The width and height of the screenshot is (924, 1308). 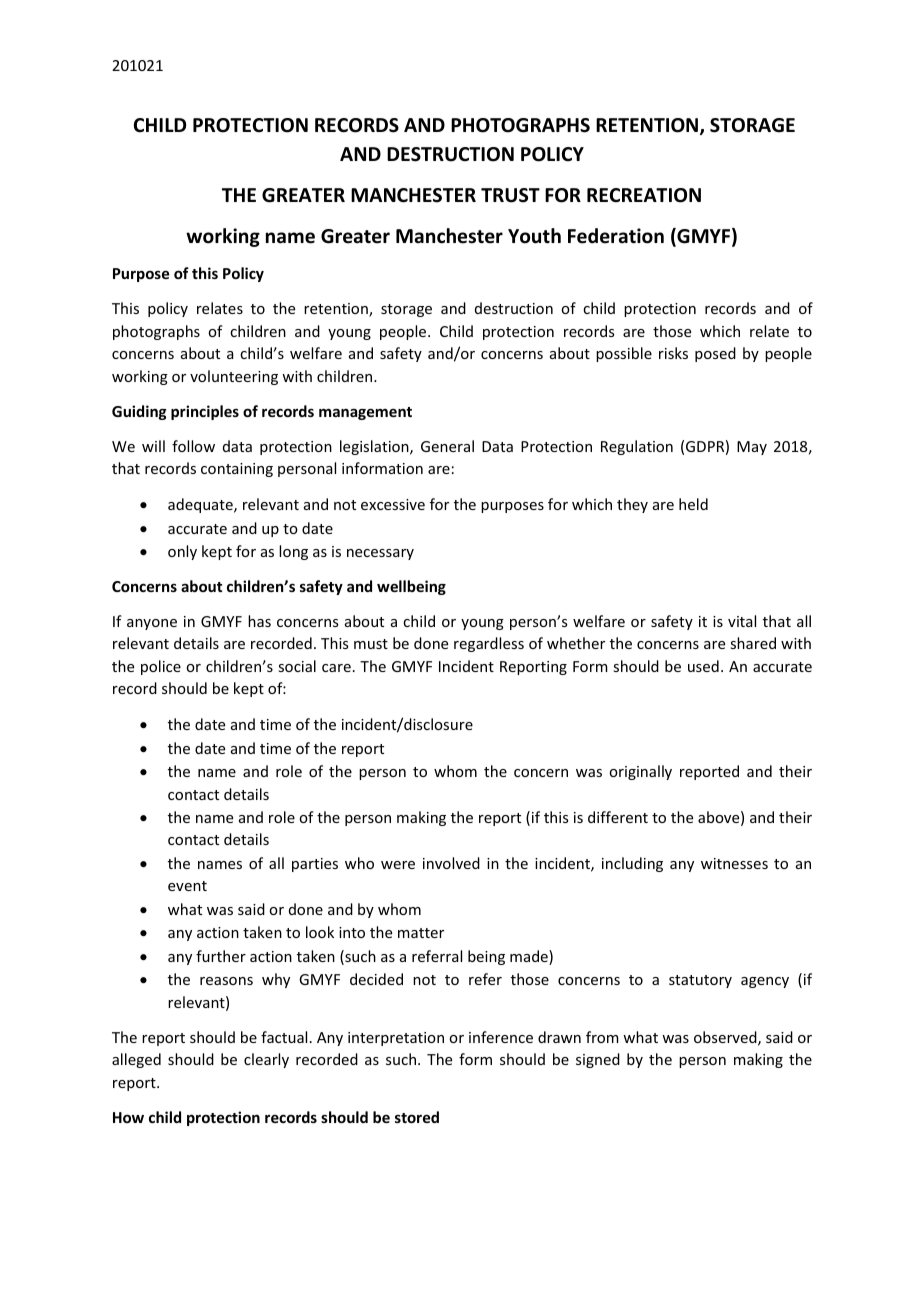 What do you see at coordinates (266, 1060) in the screenshot?
I see `clearly` at bounding box center [266, 1060].
